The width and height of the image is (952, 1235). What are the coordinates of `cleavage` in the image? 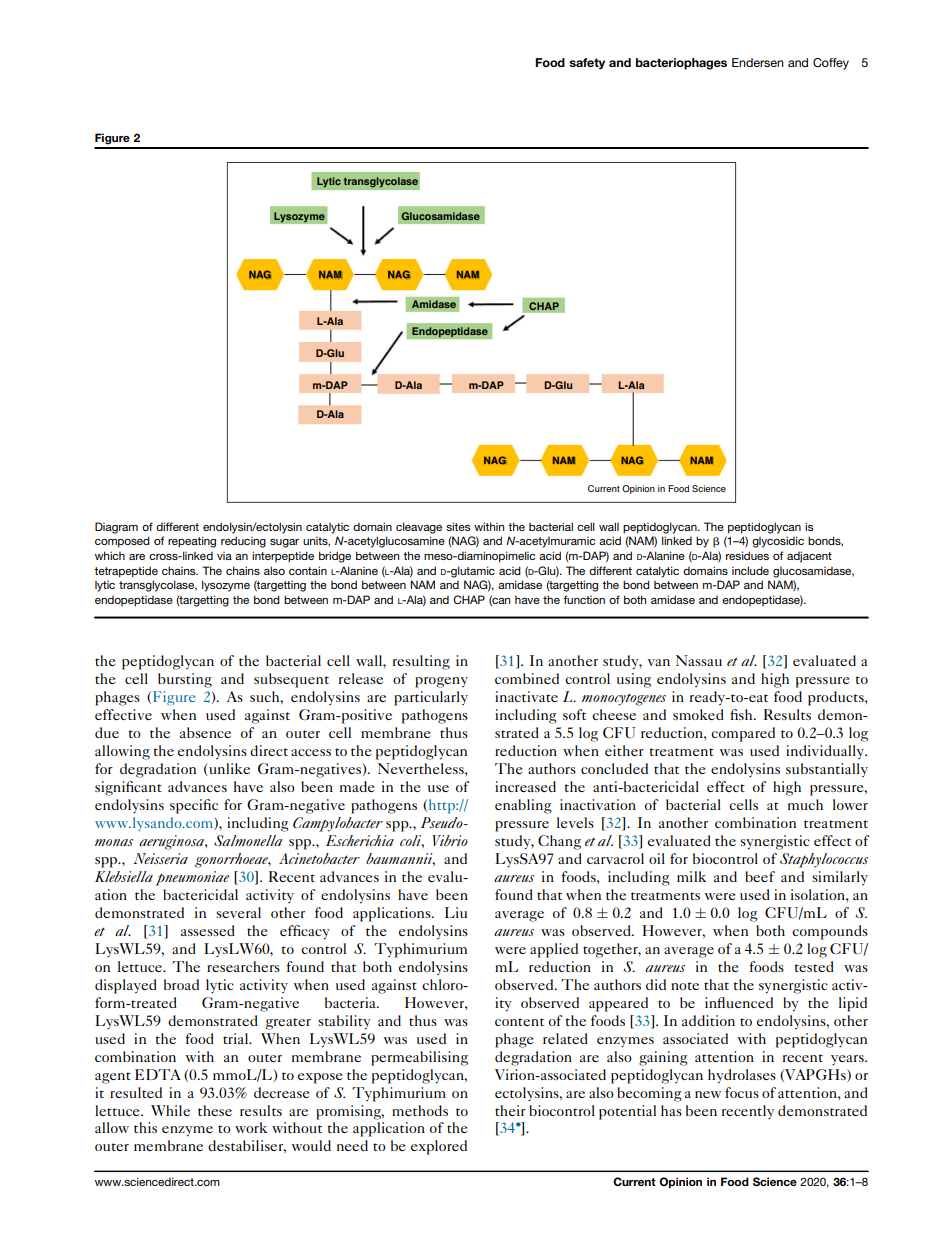 It's located at (419, 528).
